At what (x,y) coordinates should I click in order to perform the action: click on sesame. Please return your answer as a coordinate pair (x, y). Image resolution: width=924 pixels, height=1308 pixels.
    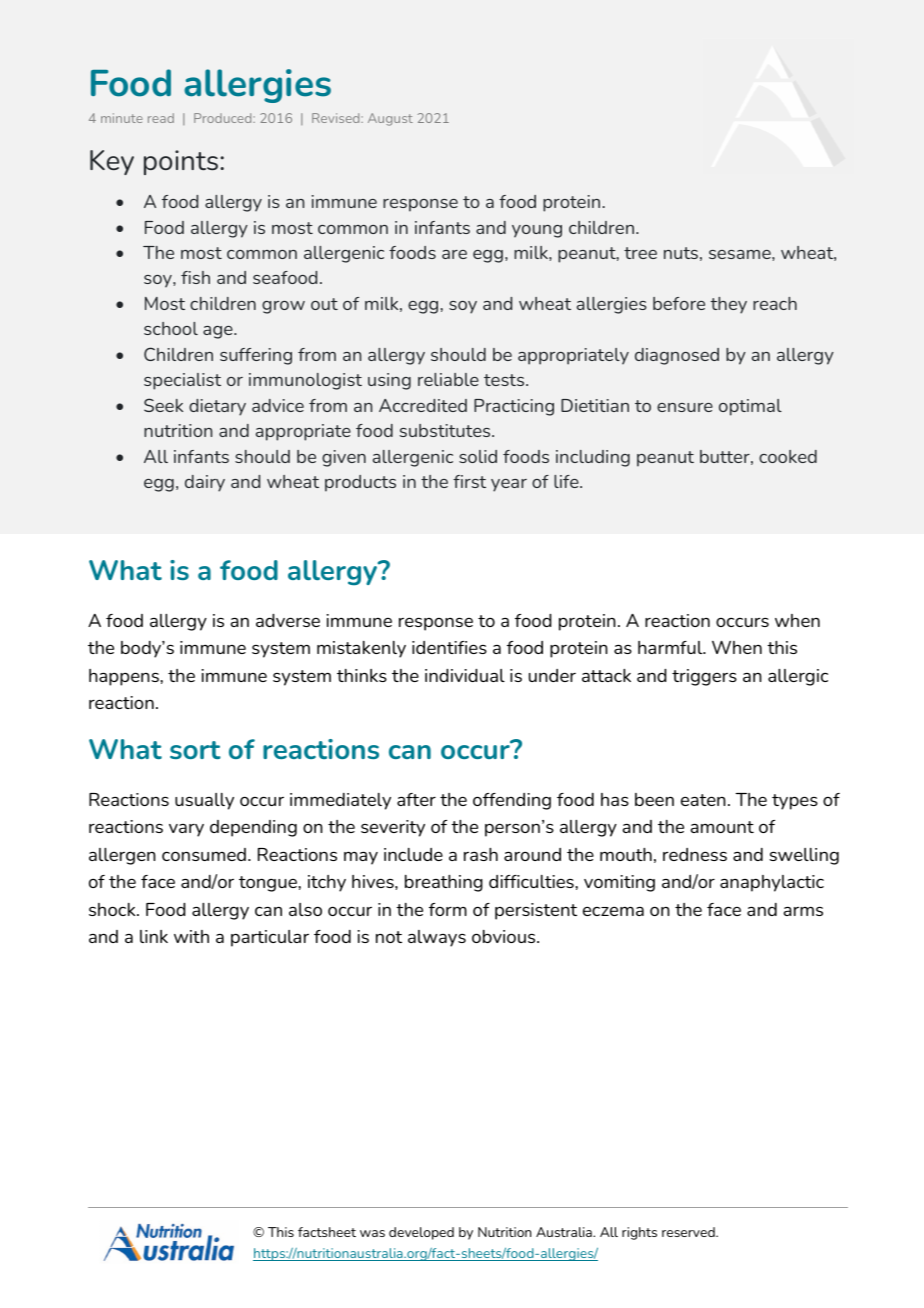
    Looking at the image, I should click on (741, 254).
